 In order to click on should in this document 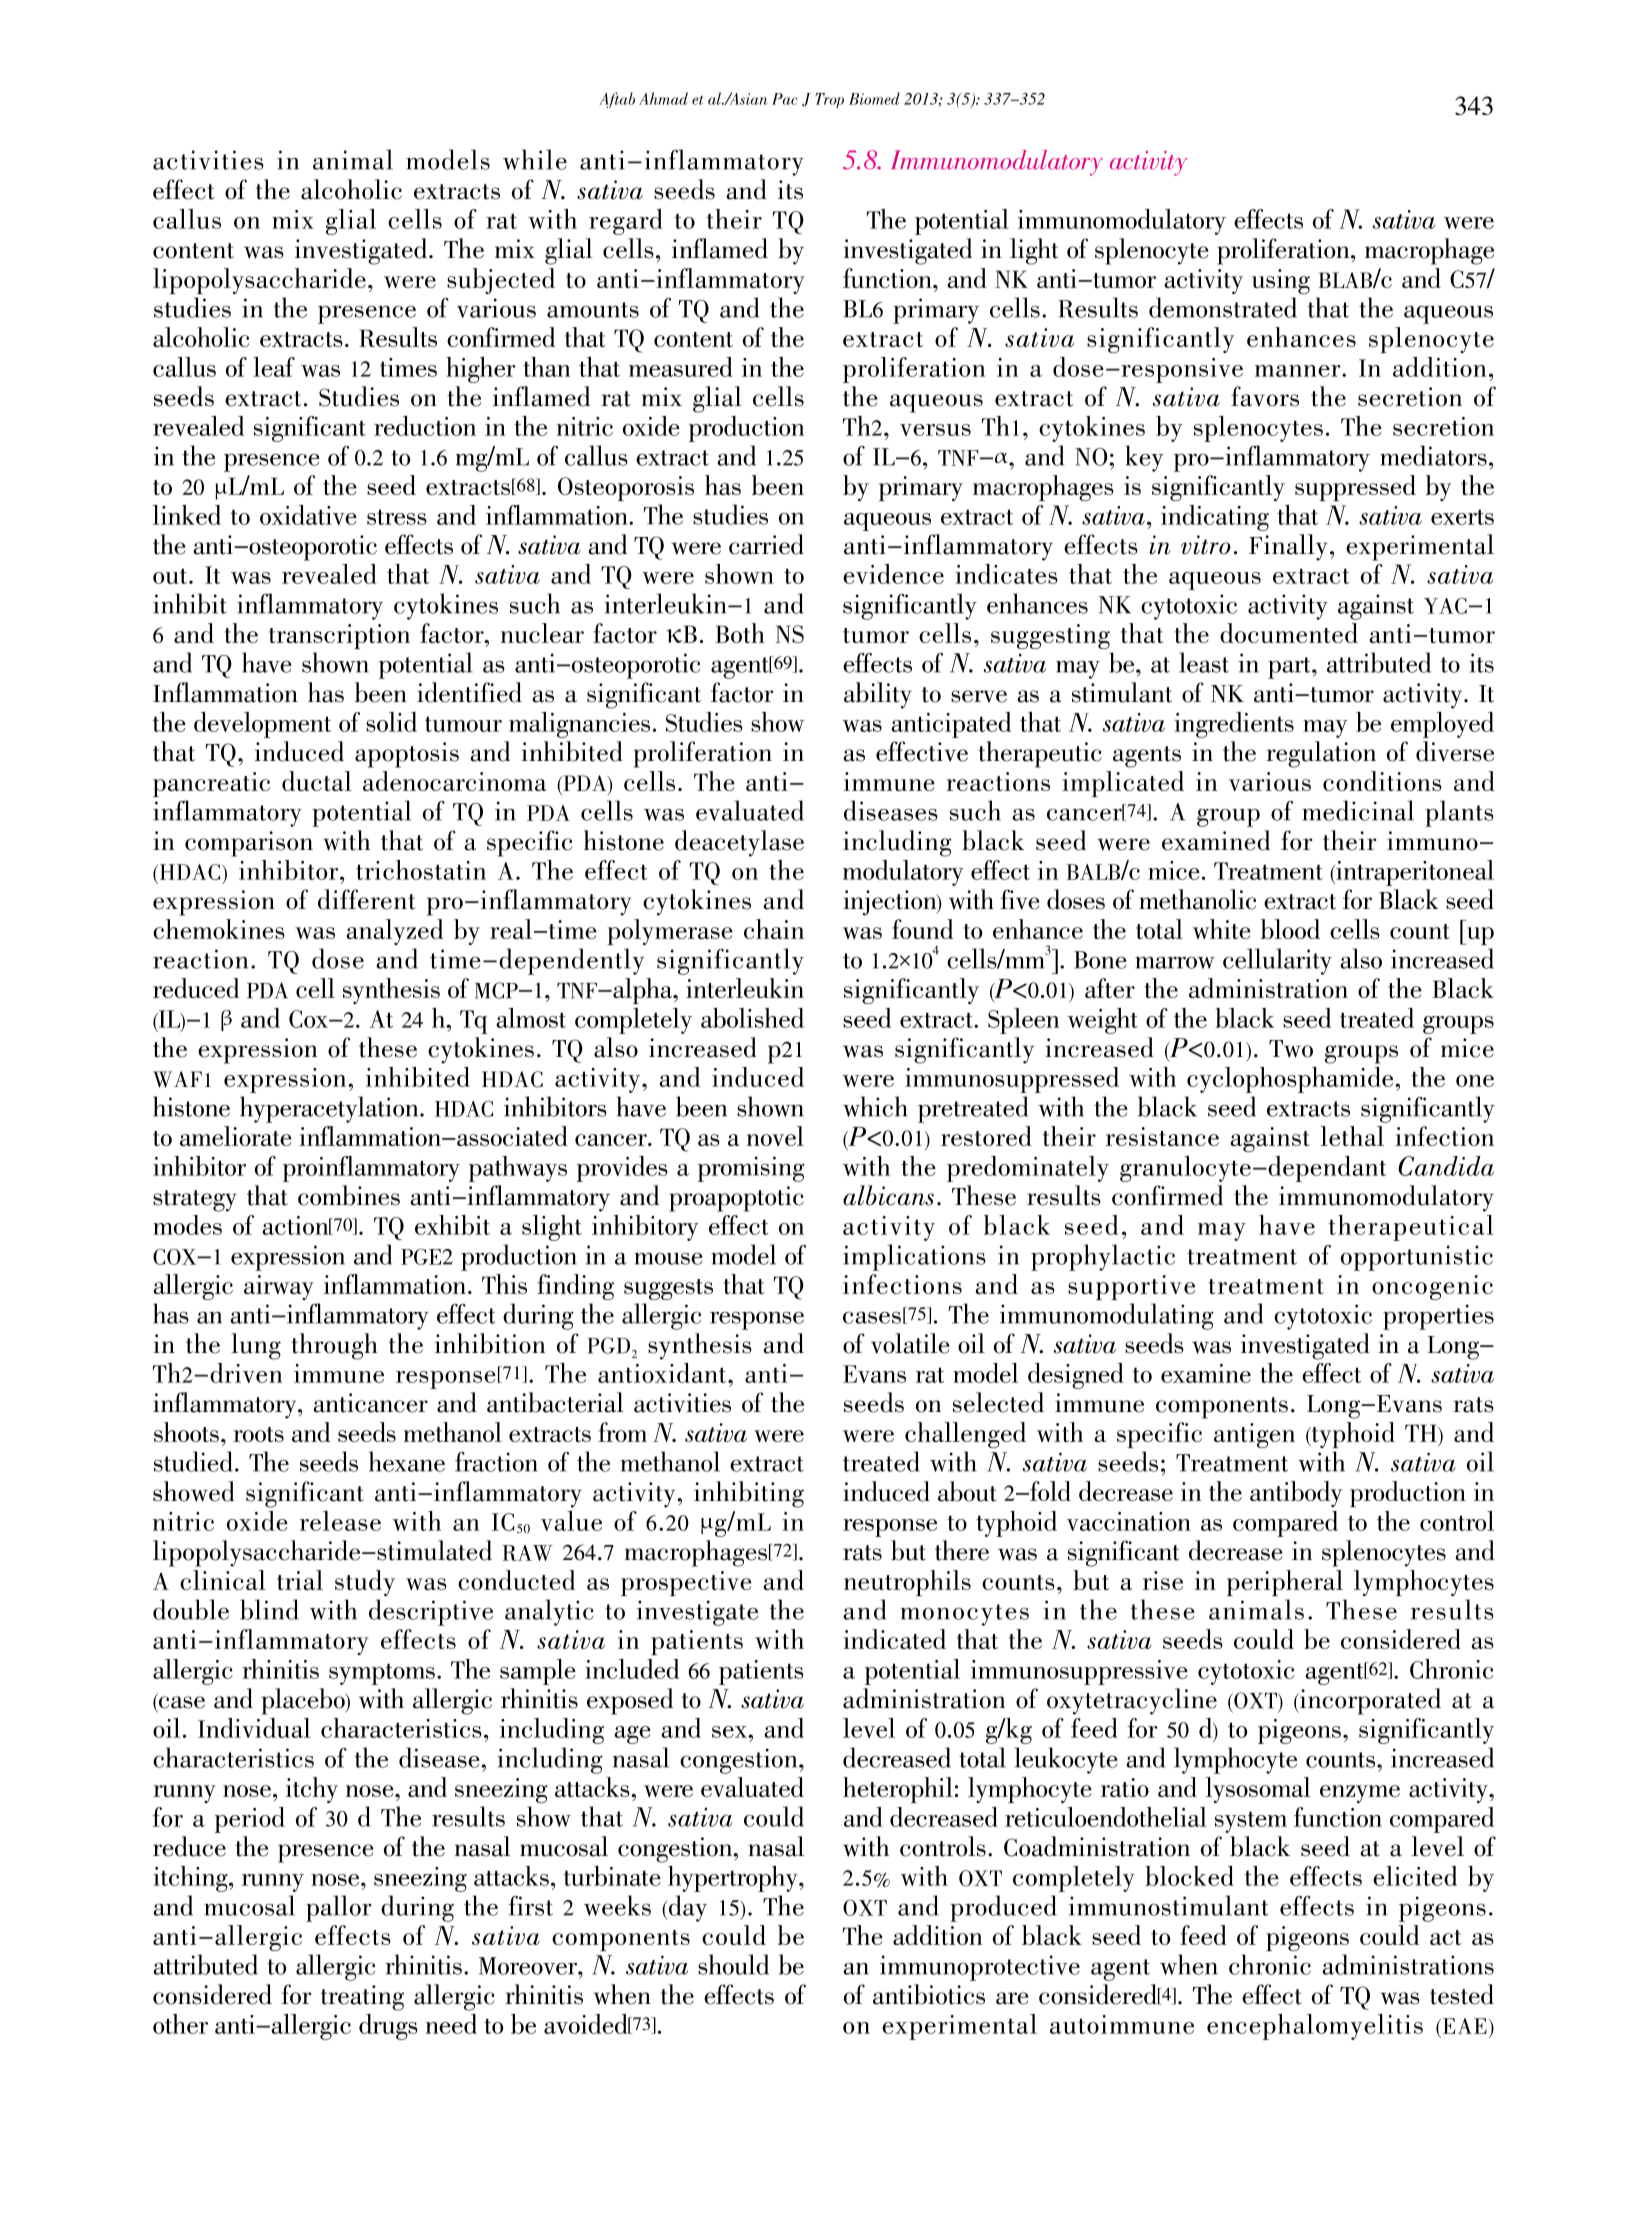, I will do `click(733, 1964)`.
